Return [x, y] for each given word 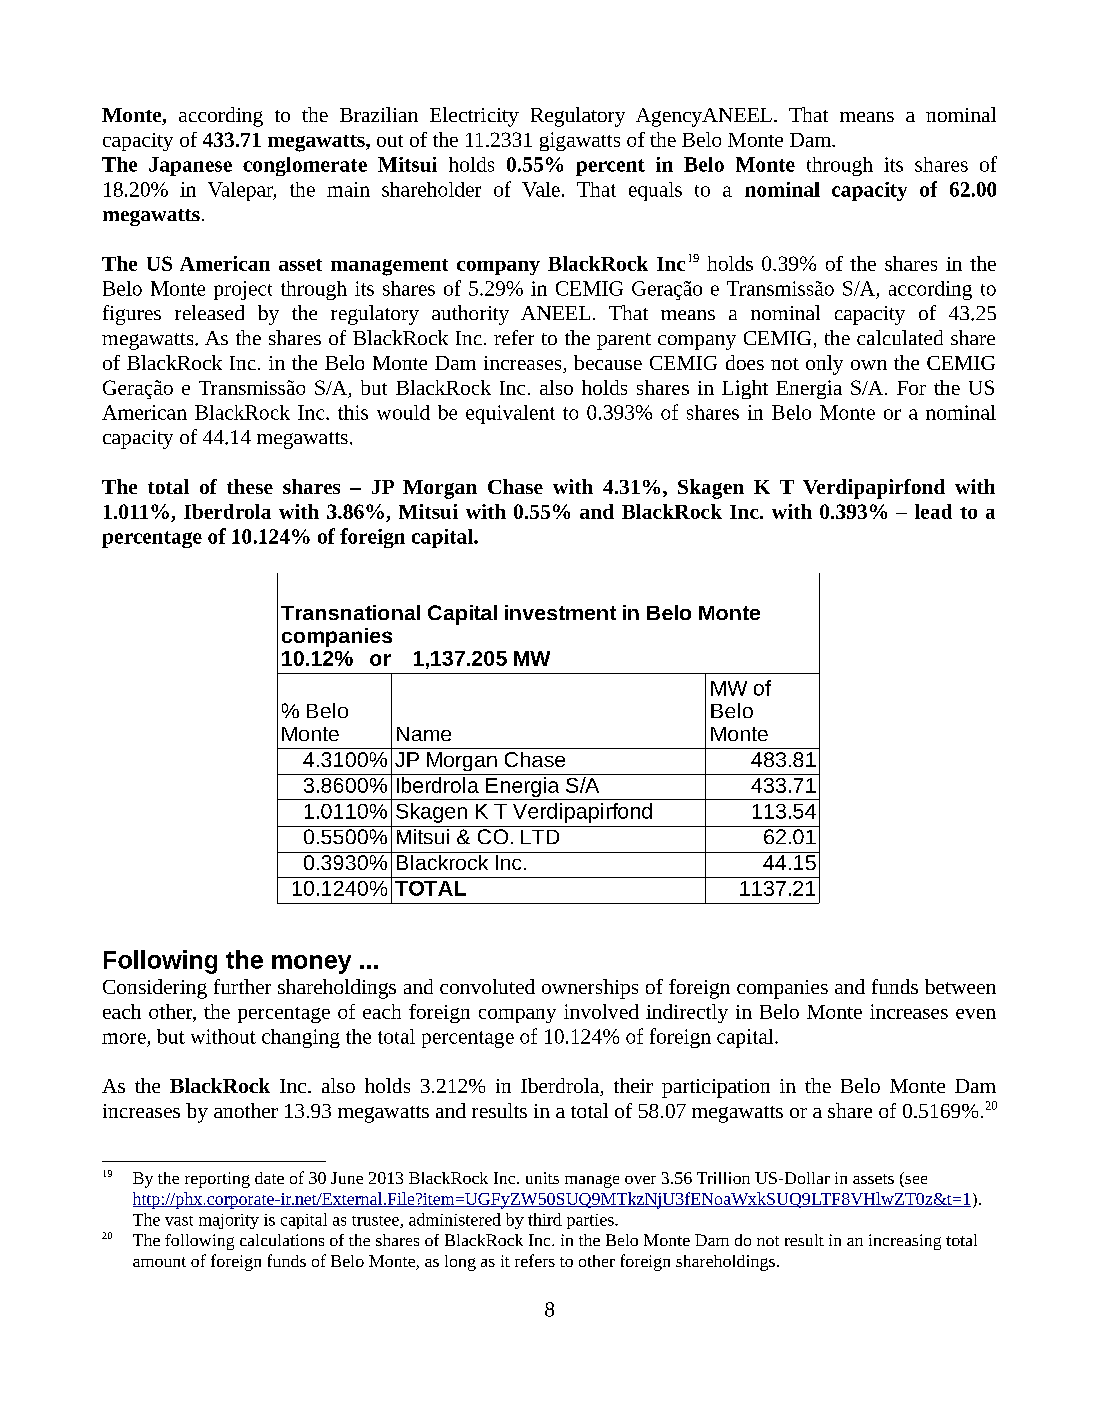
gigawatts [580, 141]
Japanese [190, 166]
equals [655, 191]
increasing [905, 1242]
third [545, 1219]
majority [229, 1221]
